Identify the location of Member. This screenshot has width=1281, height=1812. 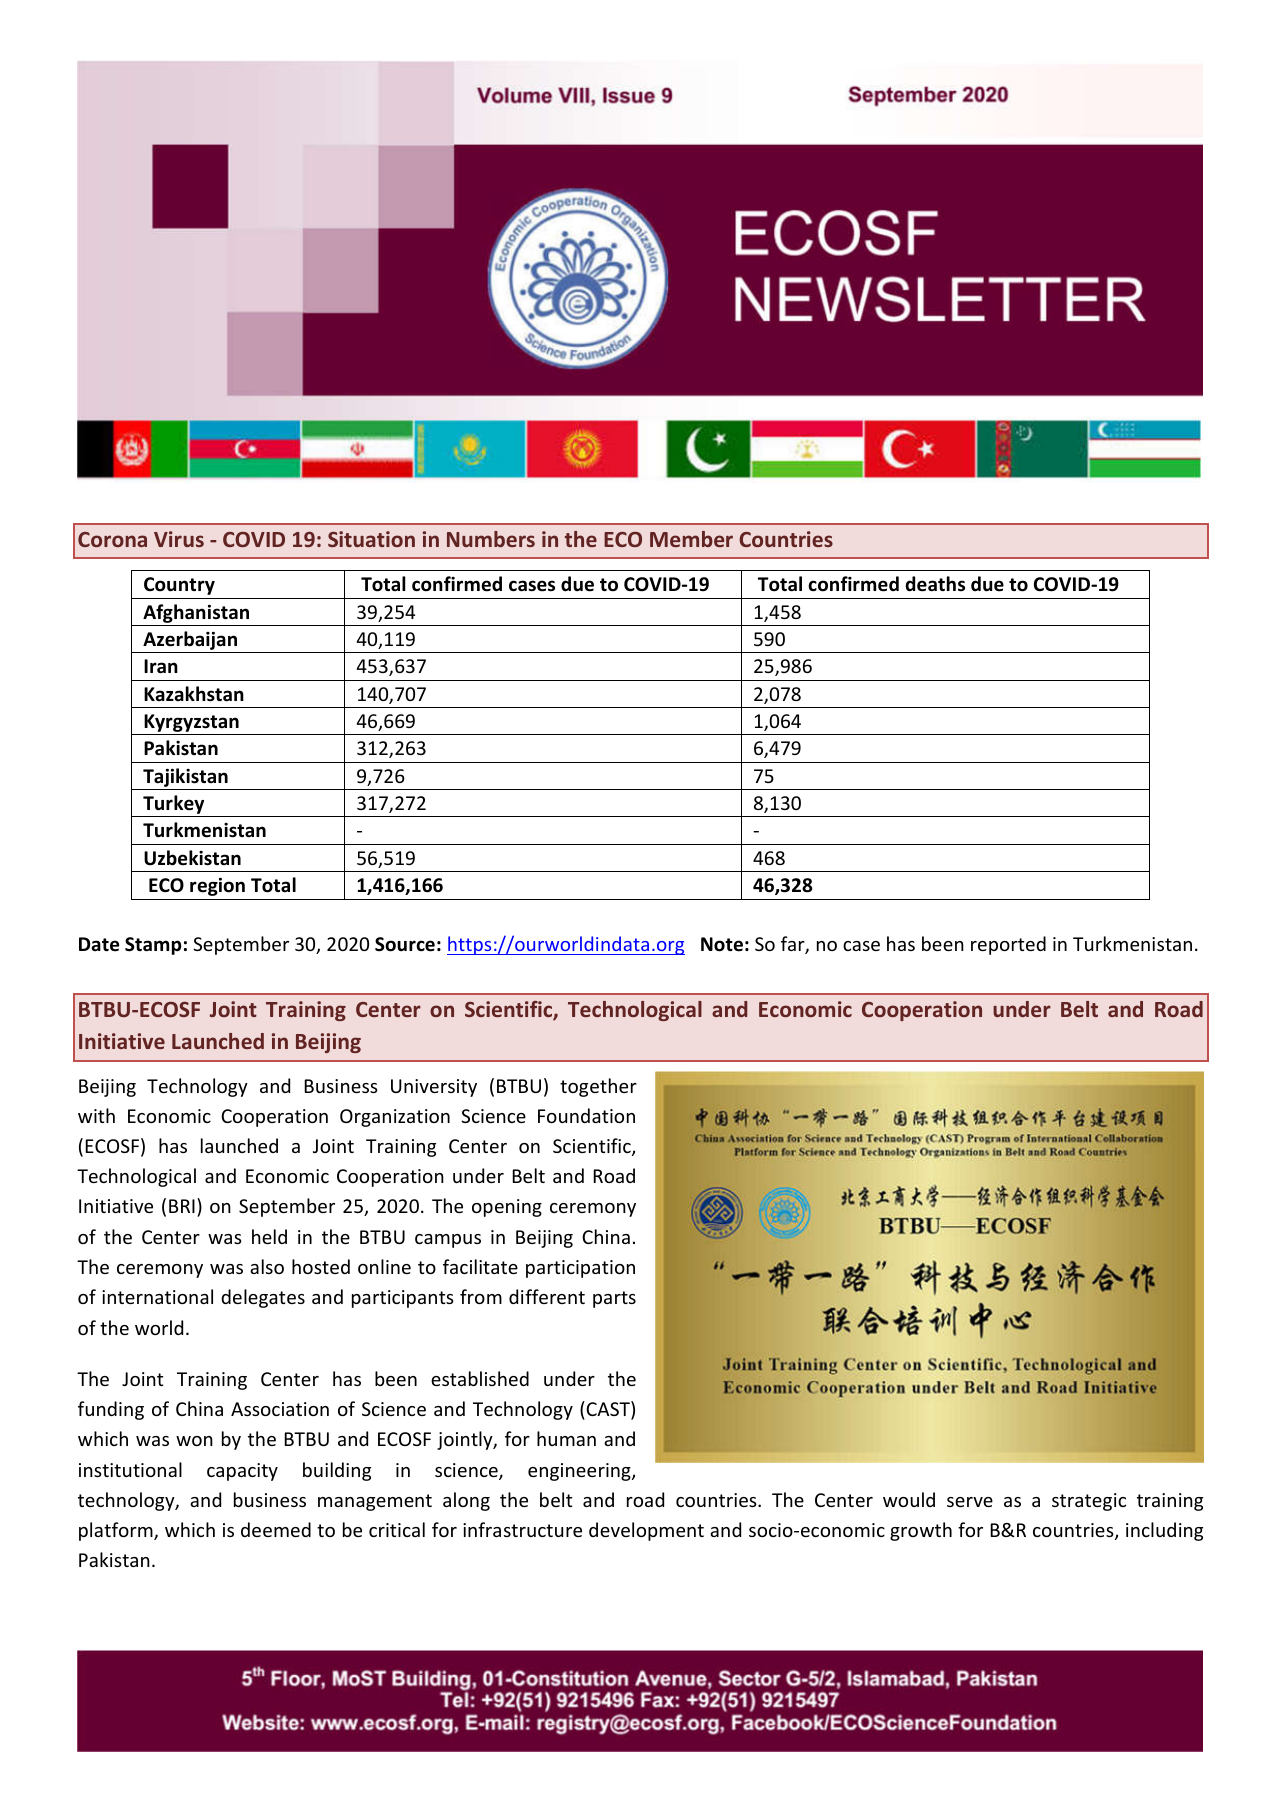
(691, 539).
